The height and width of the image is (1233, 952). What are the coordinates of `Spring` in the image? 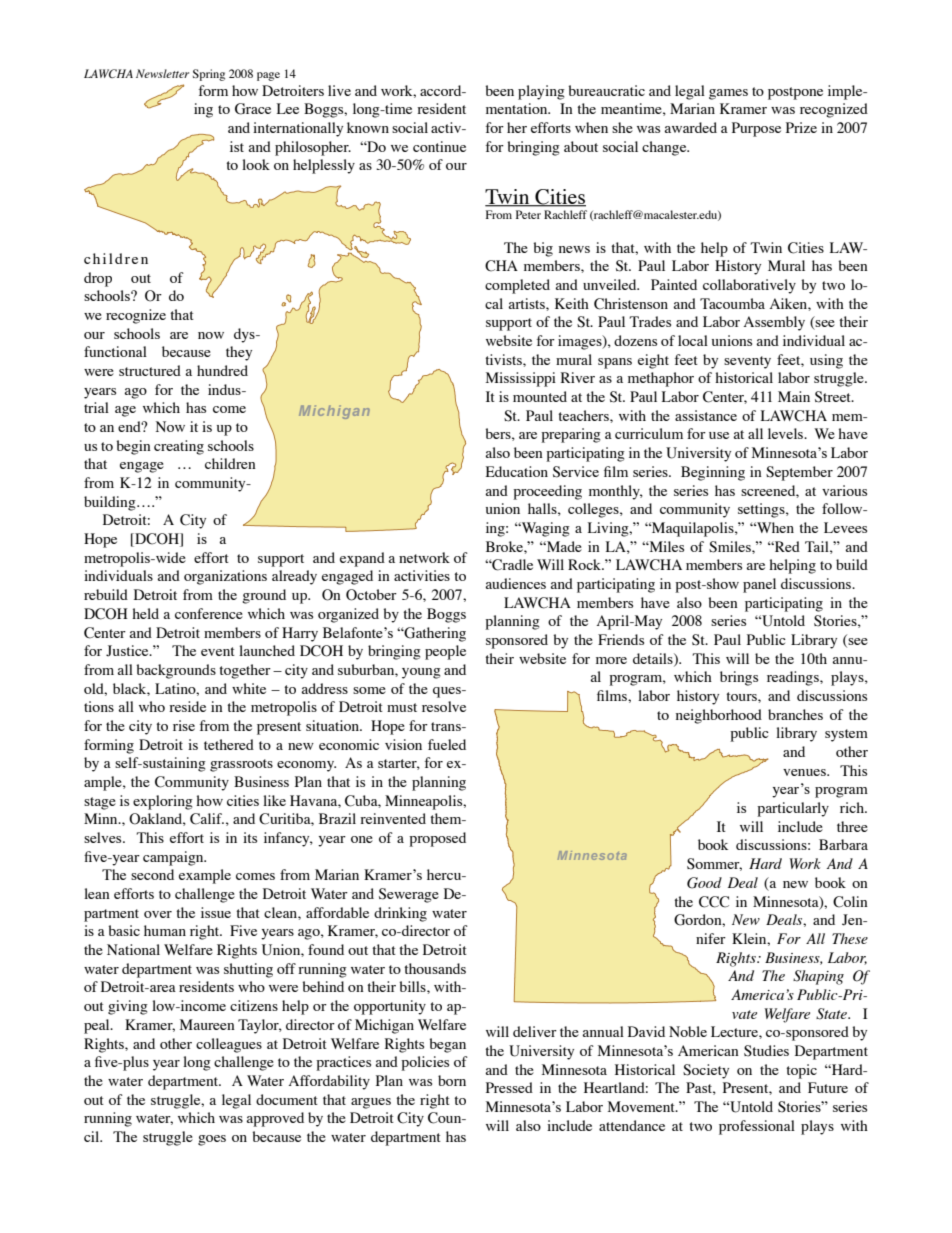 It's located at (209, 75).
